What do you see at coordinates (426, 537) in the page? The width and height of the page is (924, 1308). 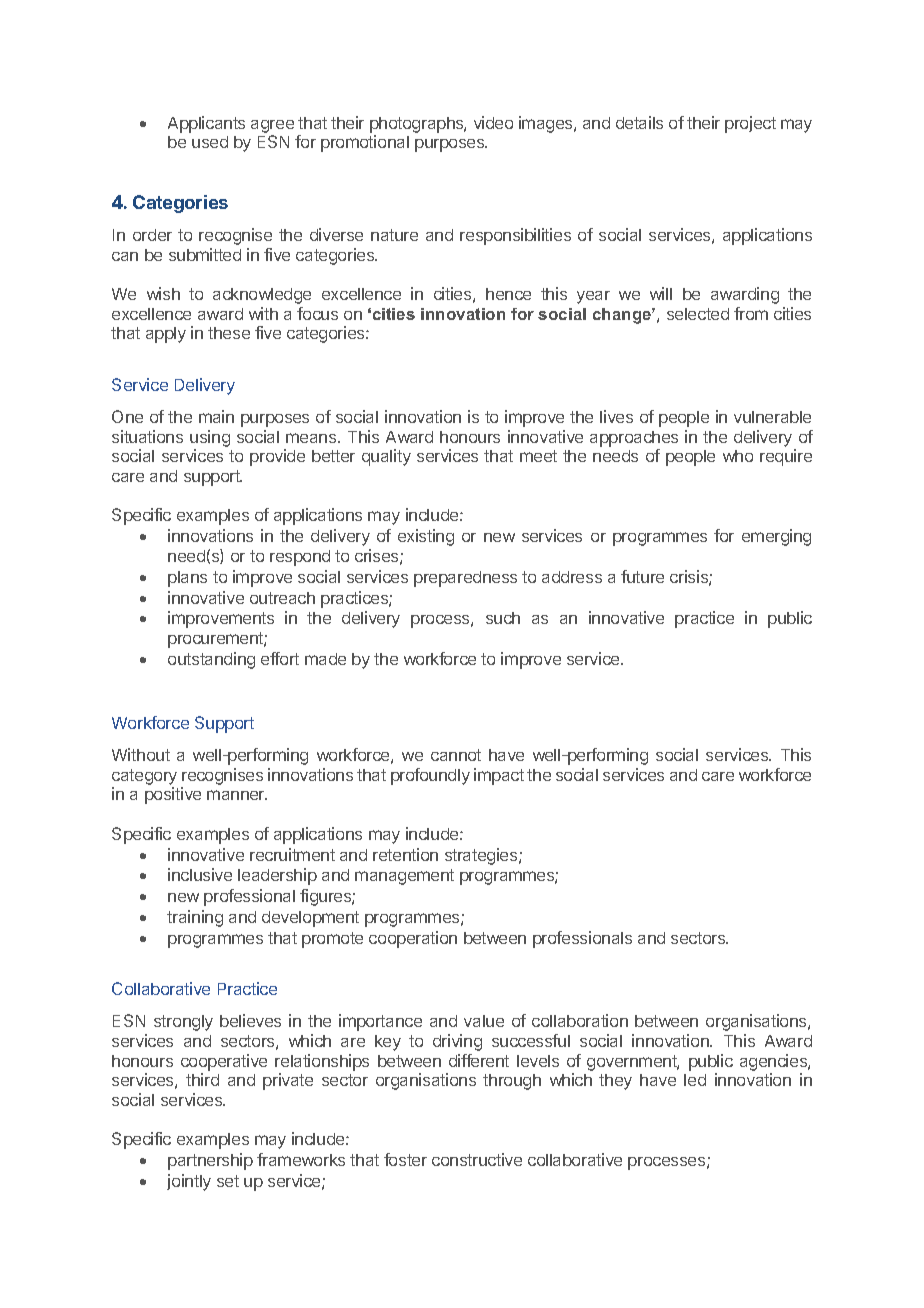 I see `existing` at bounding box center [426, 537].
